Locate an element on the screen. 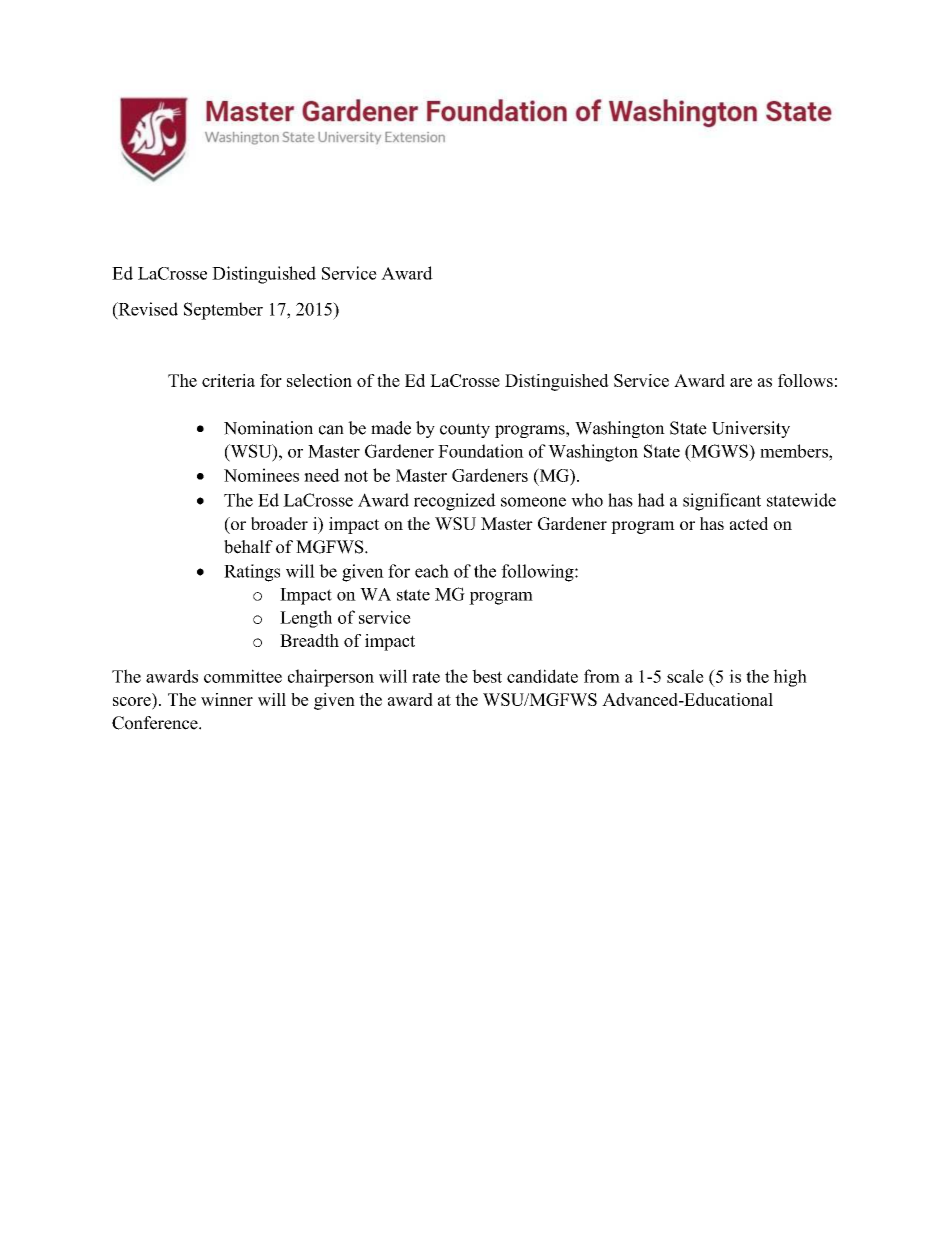  Nomination is located at coordinates (268, 428).
